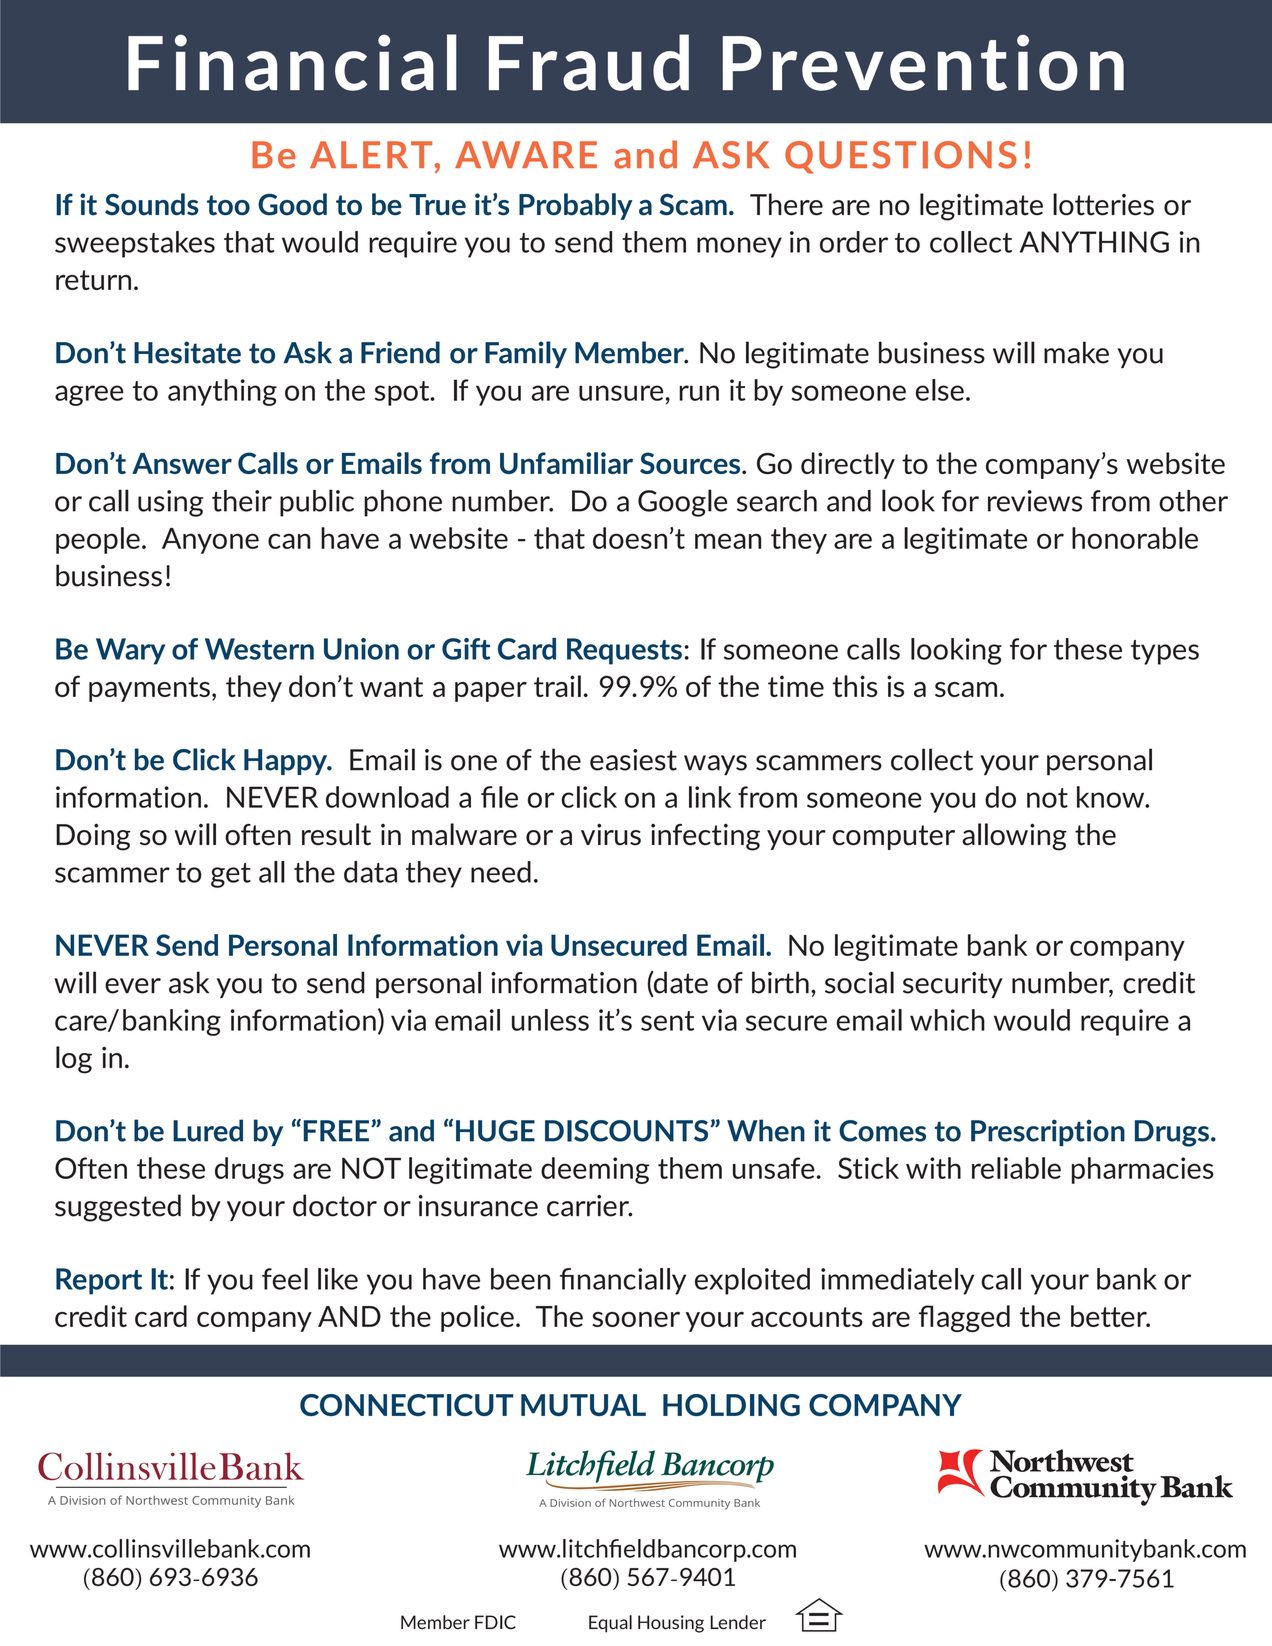 The width and height of the document is (1272, 1646). What do you see at coordinates (589, 62) in the document?
I see `Fraud` at bounding box center [589, 62].
